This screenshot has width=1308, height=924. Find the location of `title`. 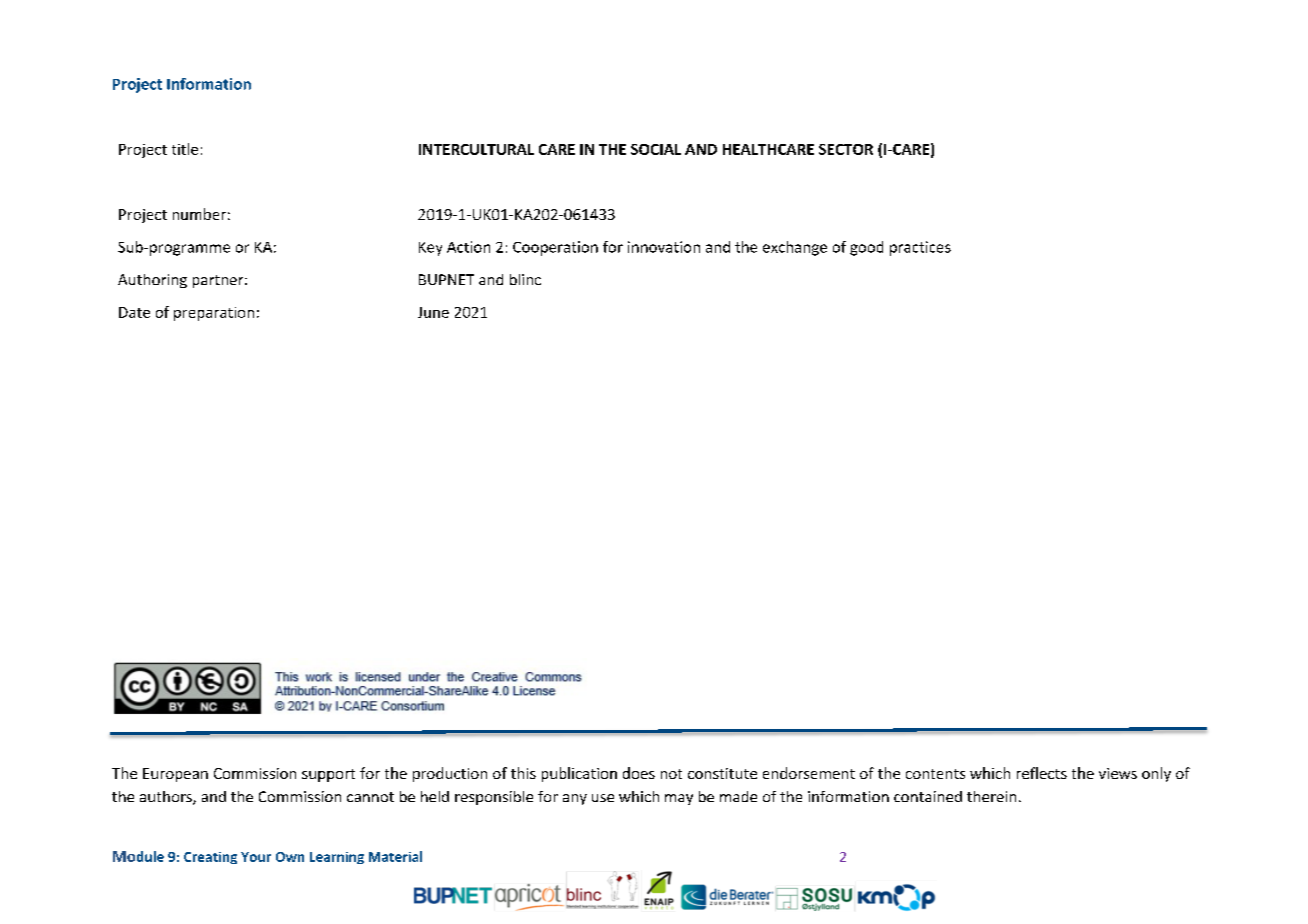

title is located at coordinates (185, 149).
